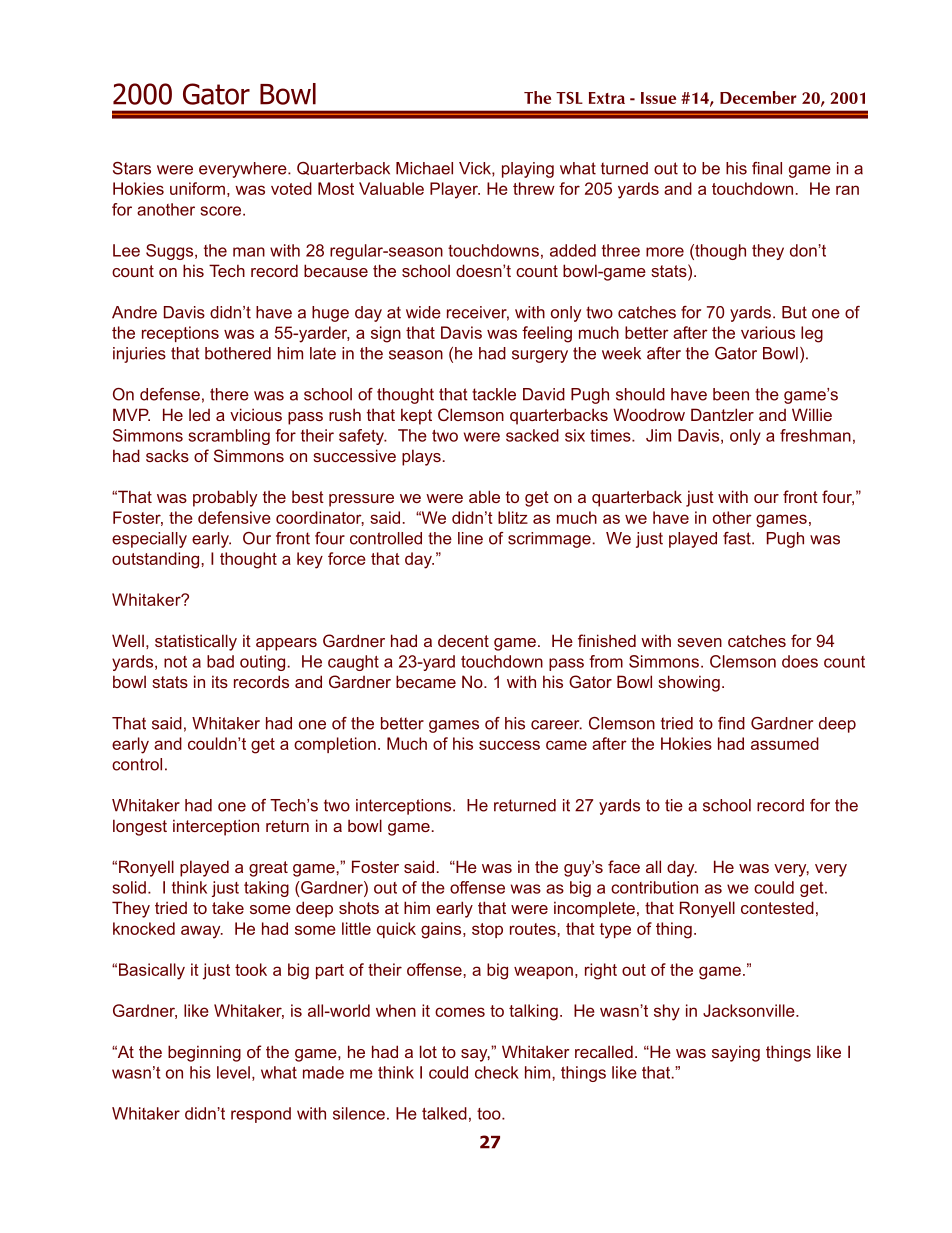 This image has height=1233, width=952. Describe the element at coordinates (758, 97) in the image. I see `December` at that location.
